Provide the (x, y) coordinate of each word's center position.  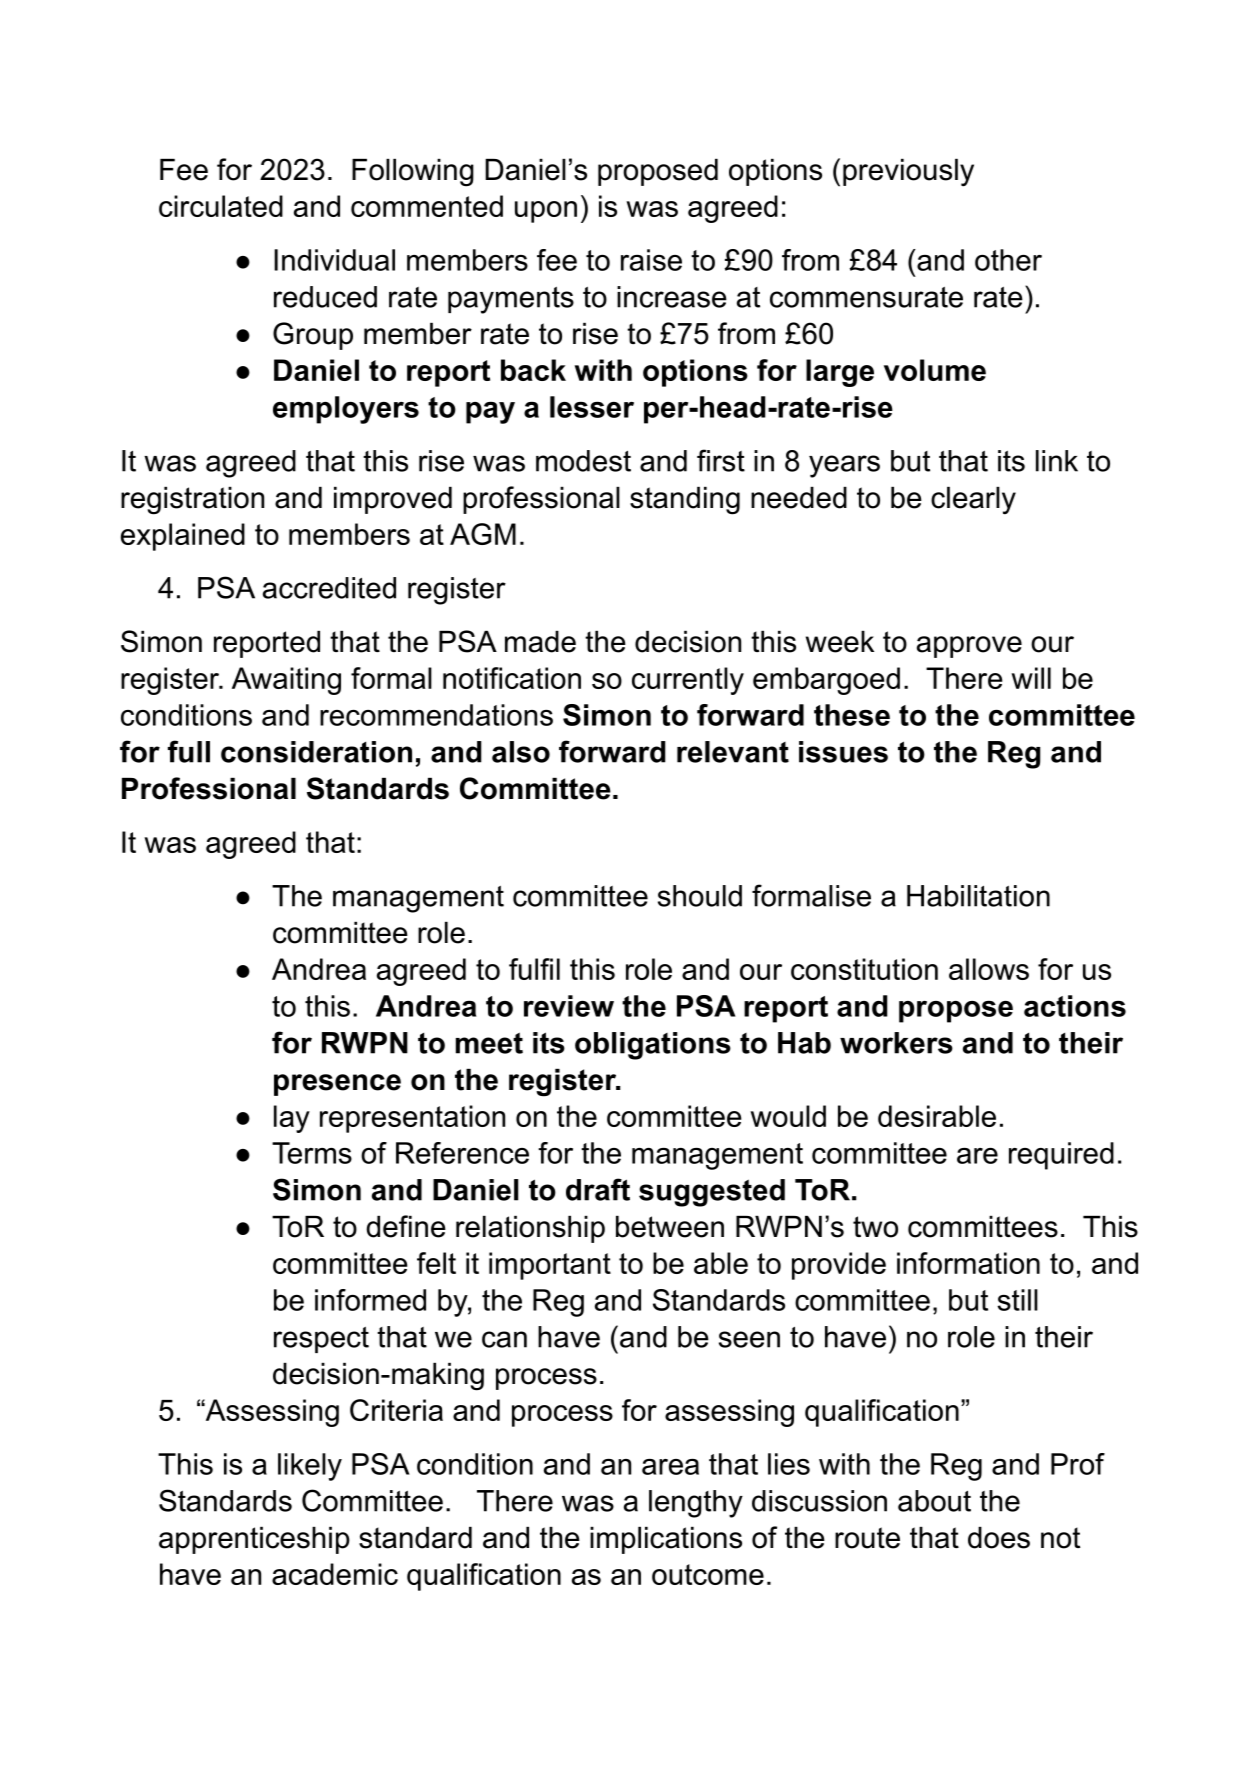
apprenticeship (254, 1540)
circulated (221, 206)
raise (651, 260)
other (1008, 260)
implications (666, 1540)
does (999, 1538)
